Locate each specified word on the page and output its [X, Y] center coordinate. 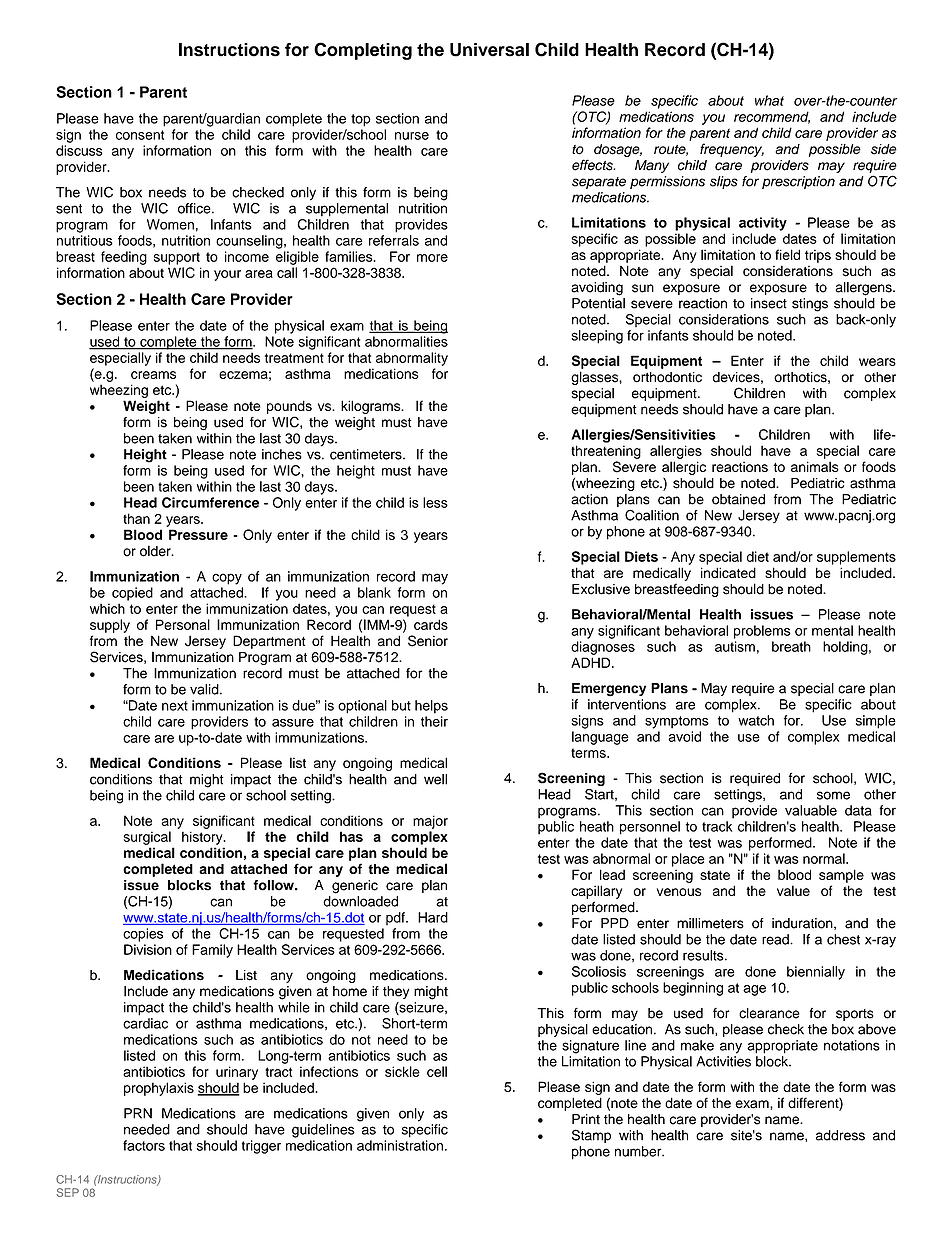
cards [431, 624]
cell [437, 1071]
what [769, 100]
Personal [183, 624]
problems [762, 632]
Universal [489, 50]
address [840, 1135]
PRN [138, 1113]
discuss [79, 150]
